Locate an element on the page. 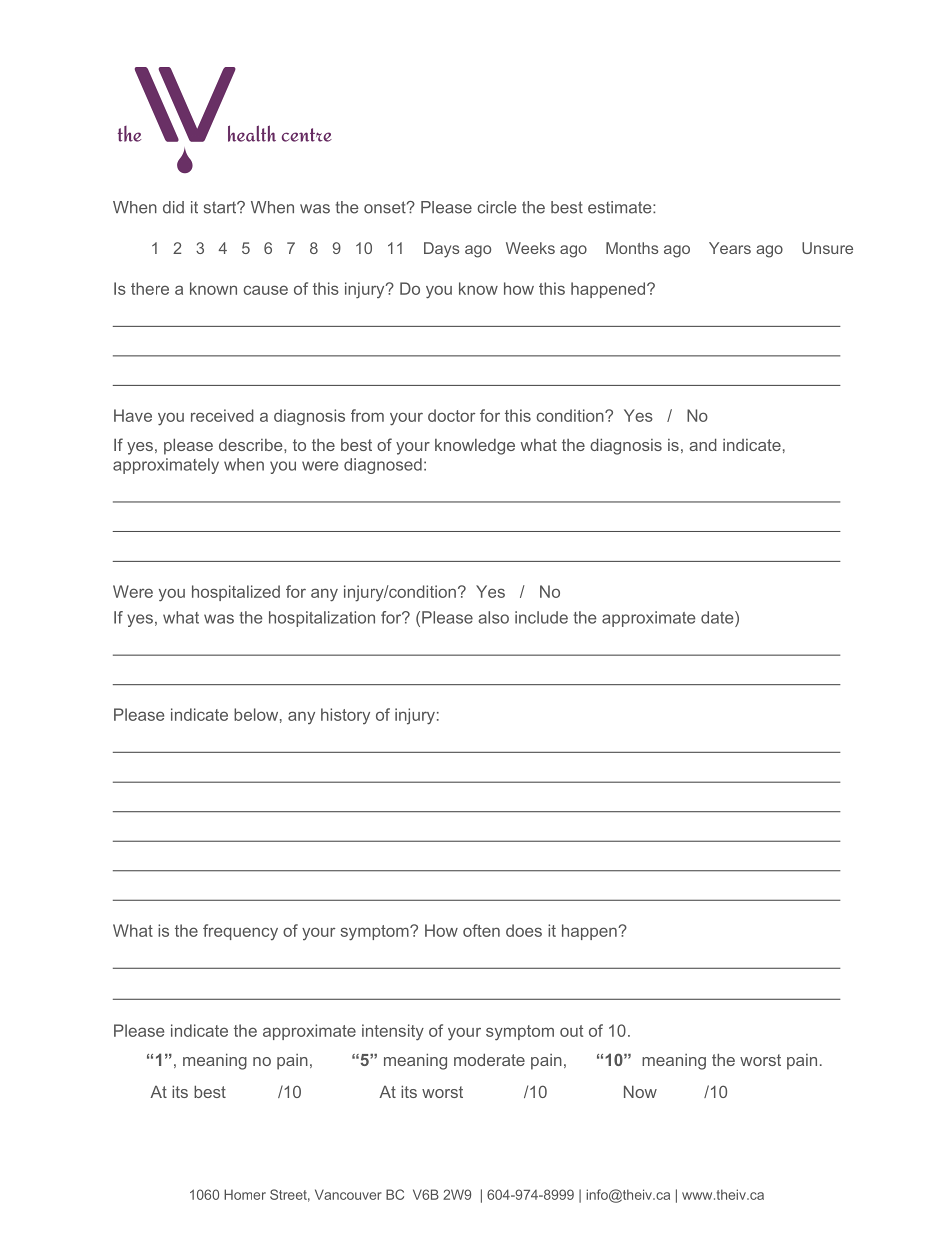  Years is located at coordinates (730, 248).
